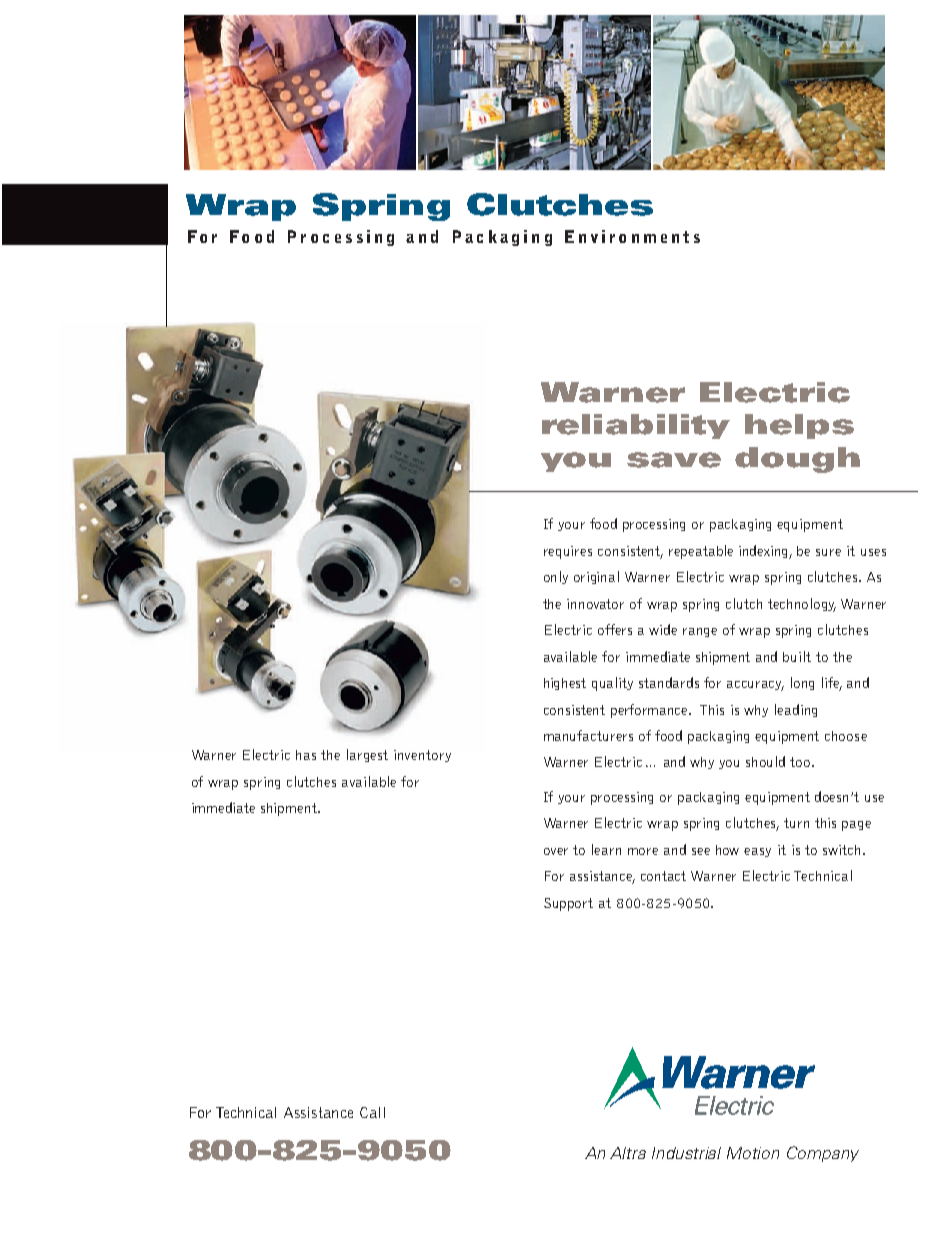 Image resolution: width=952 pixels, height=1233 pixels. What do you see at coordinates (686, 1153) in the screenshot?
I see `Industrial` at bounding box center [686, 1153].
